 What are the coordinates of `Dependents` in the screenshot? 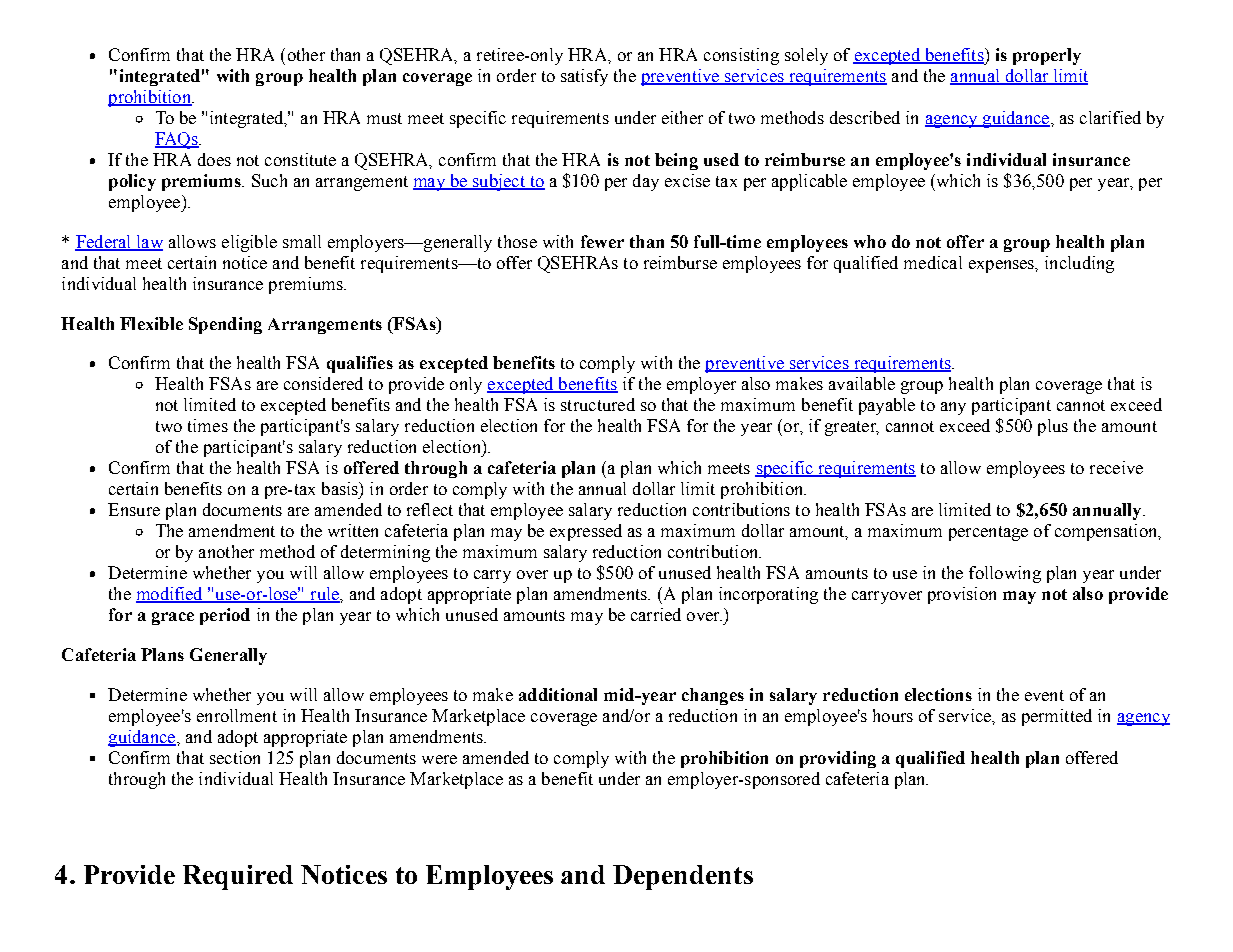 It's located at (683, 877).
